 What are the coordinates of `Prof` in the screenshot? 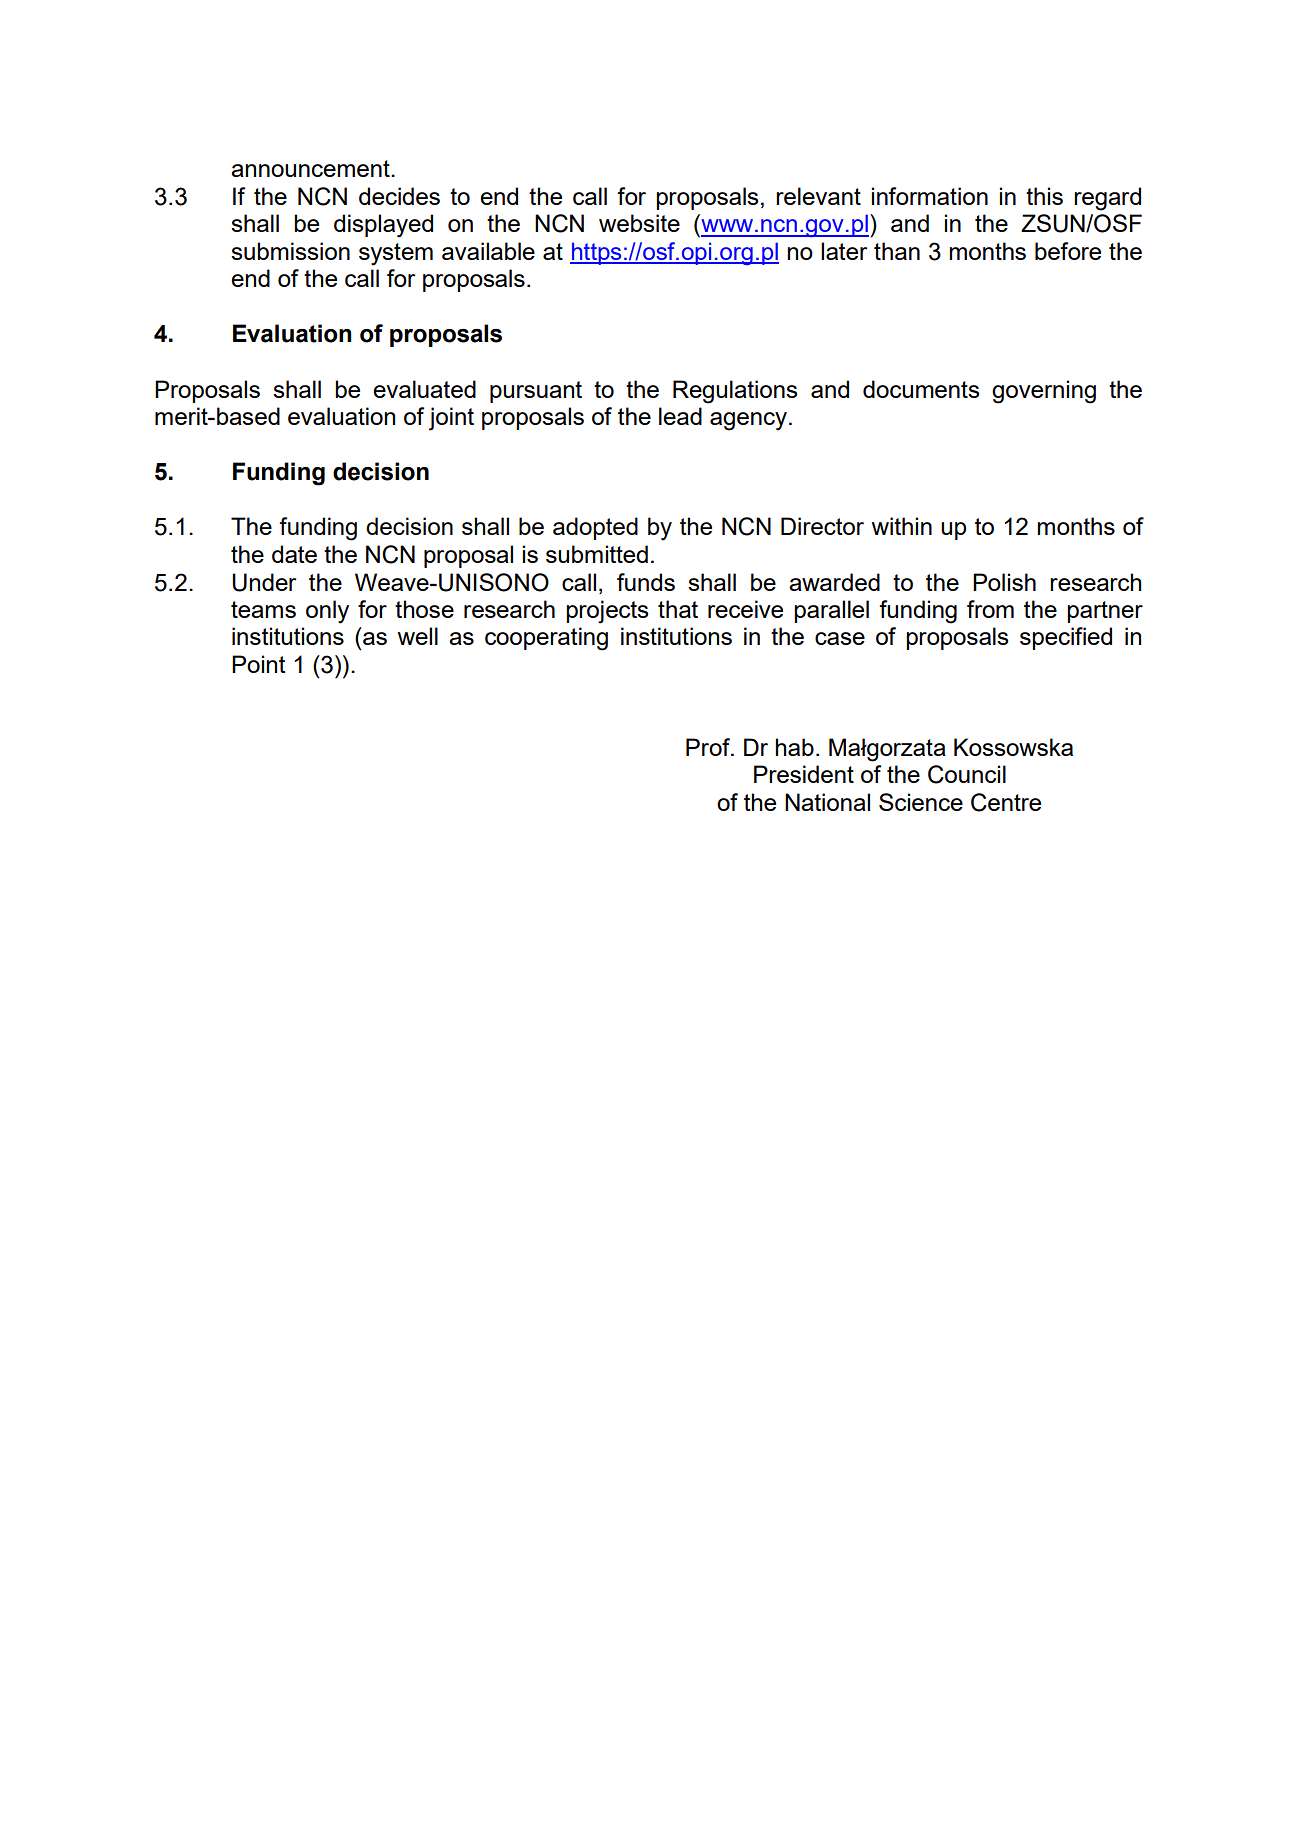 It's located at (709, 747).
